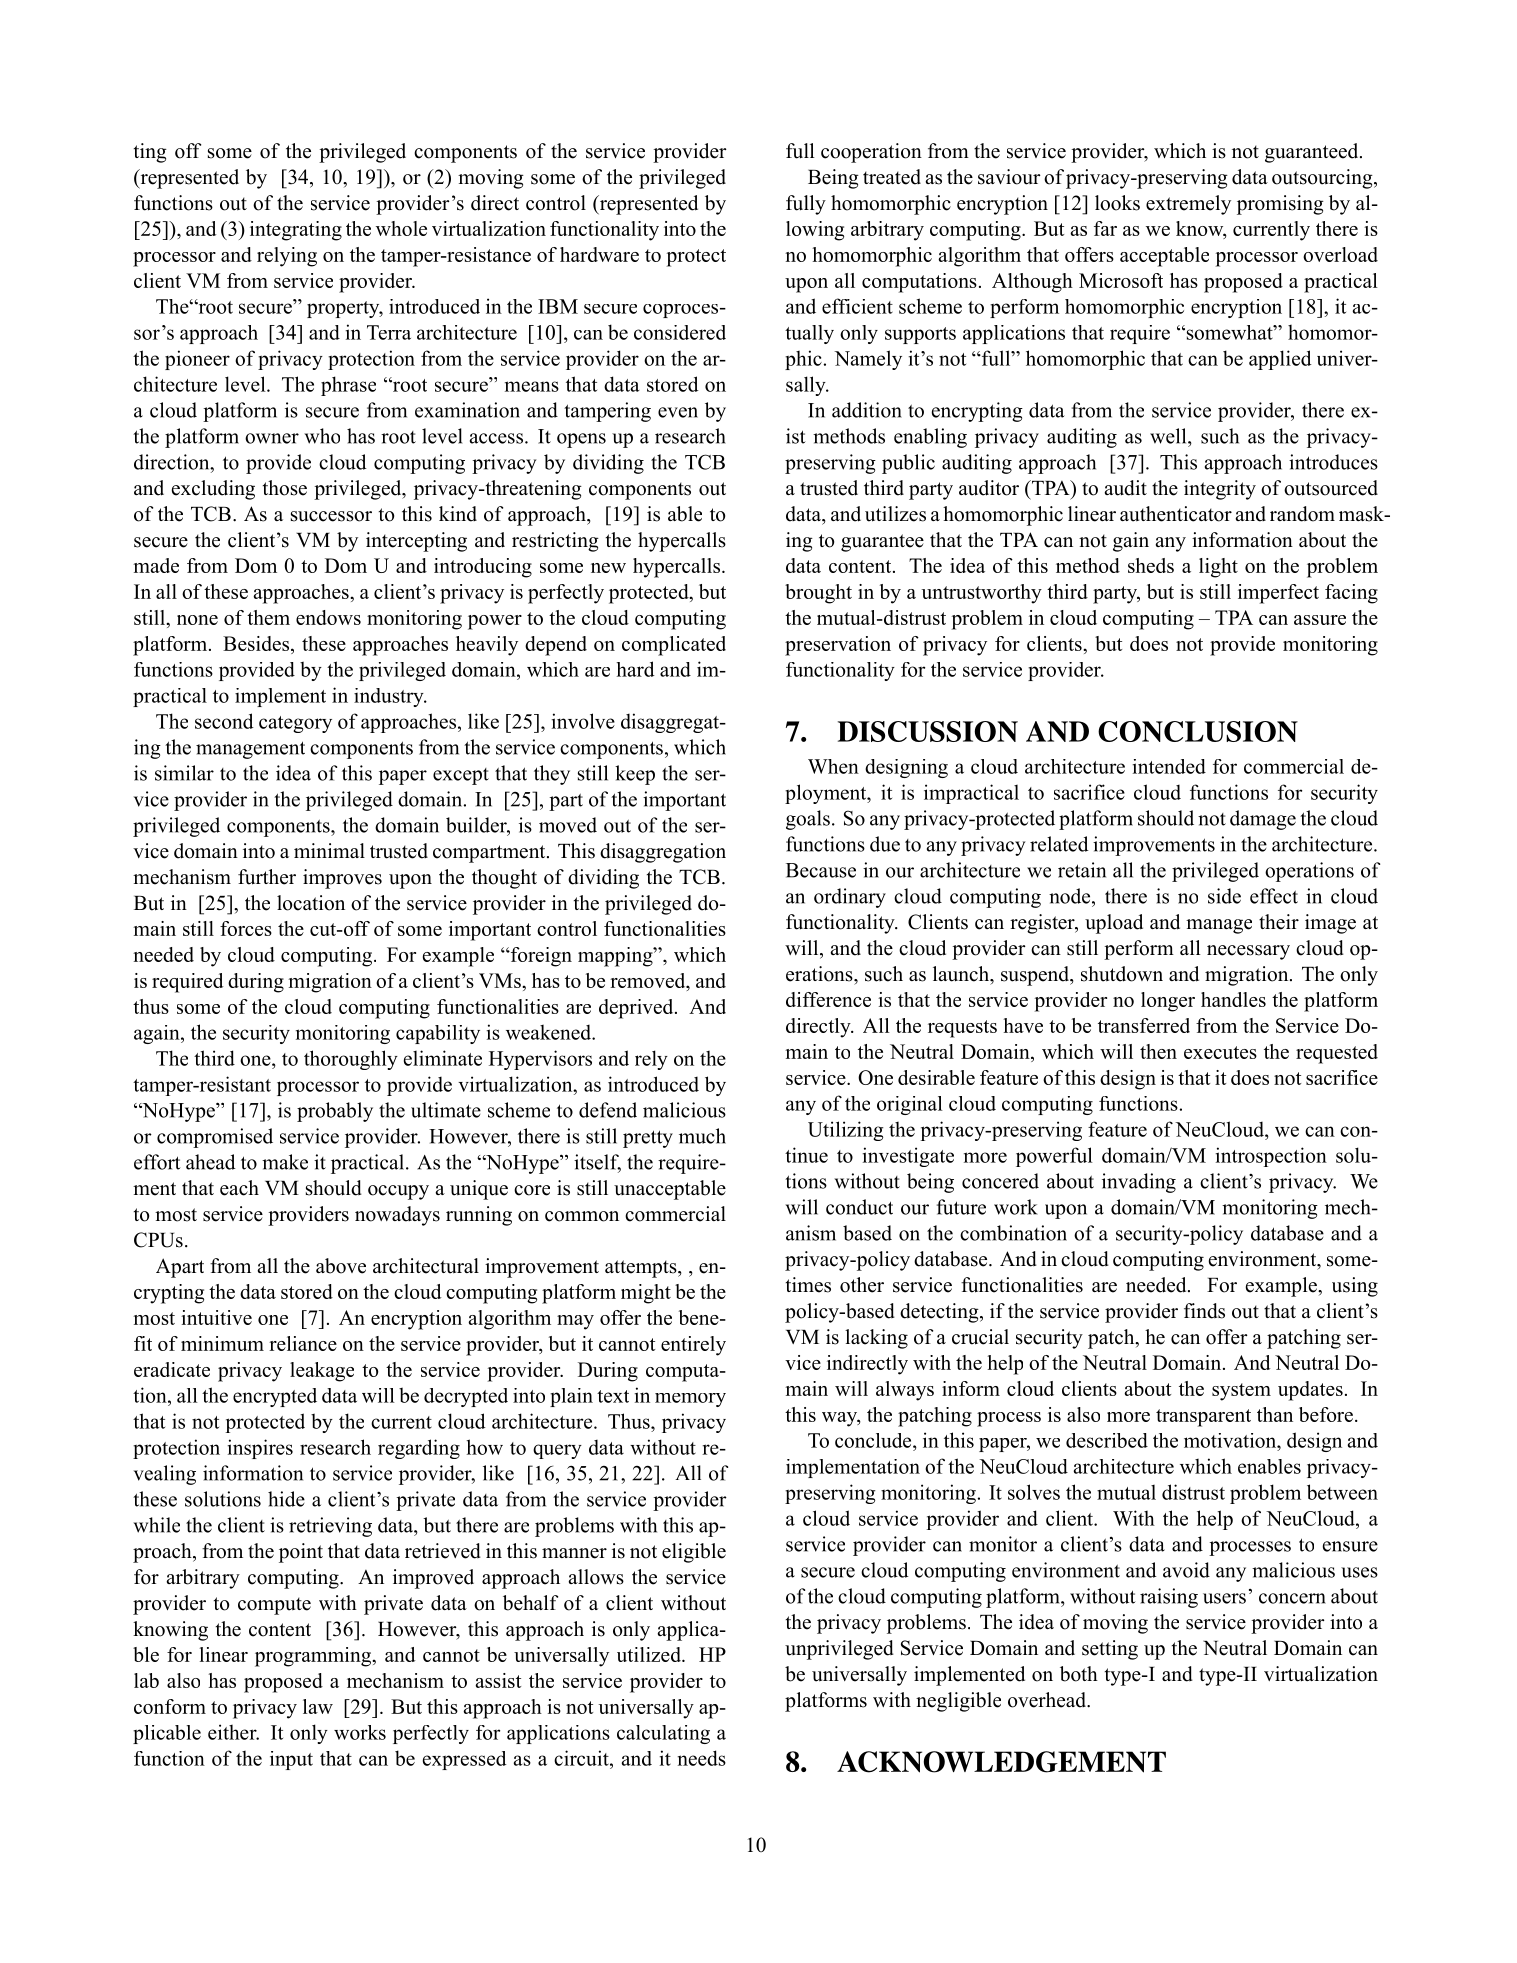 This document has width=1517, height=1963. Describe the element at coordinates (828, 999) in the document. I see `difference` at that location.
